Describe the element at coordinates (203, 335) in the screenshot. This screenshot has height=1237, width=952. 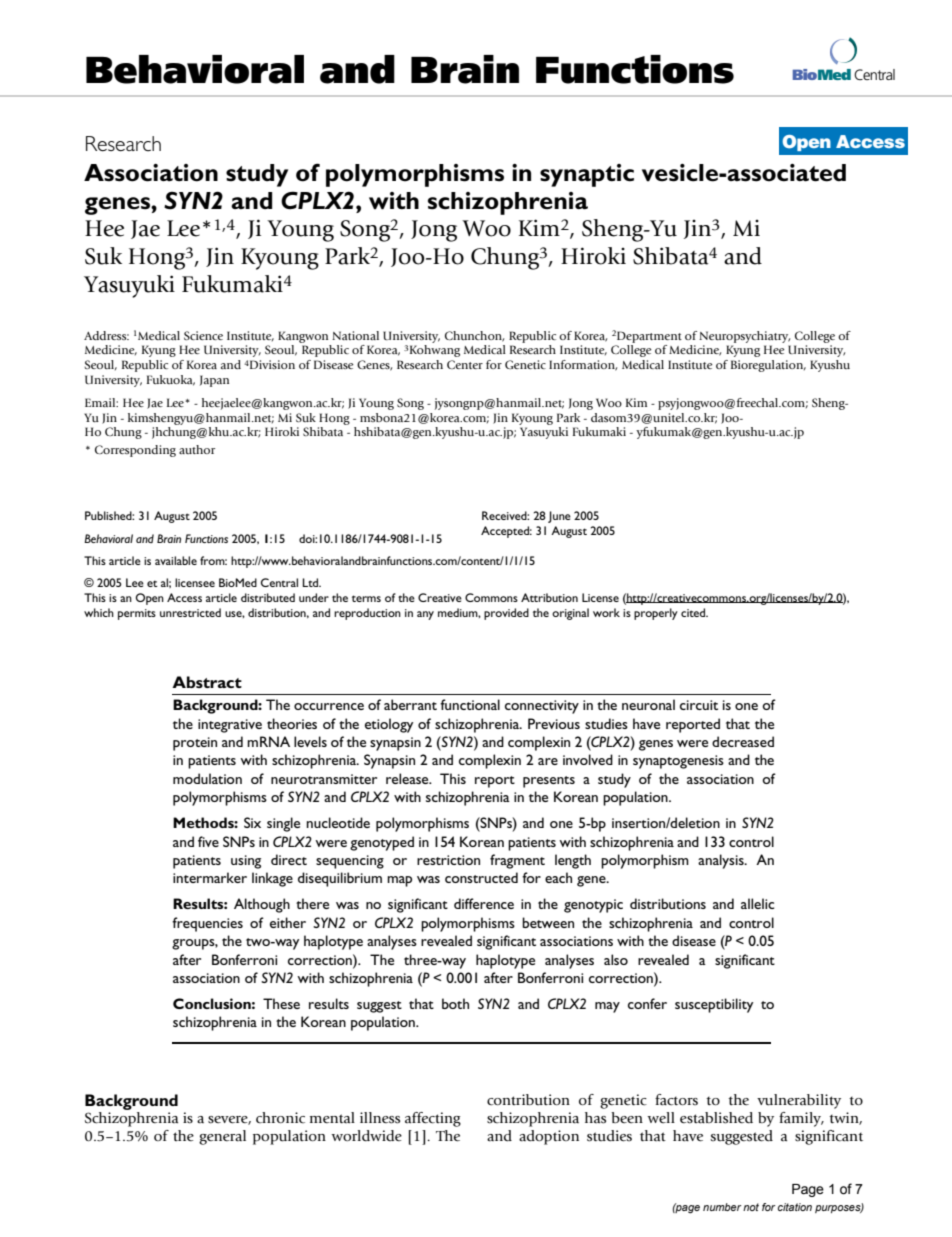
I see `Science` at that location.
